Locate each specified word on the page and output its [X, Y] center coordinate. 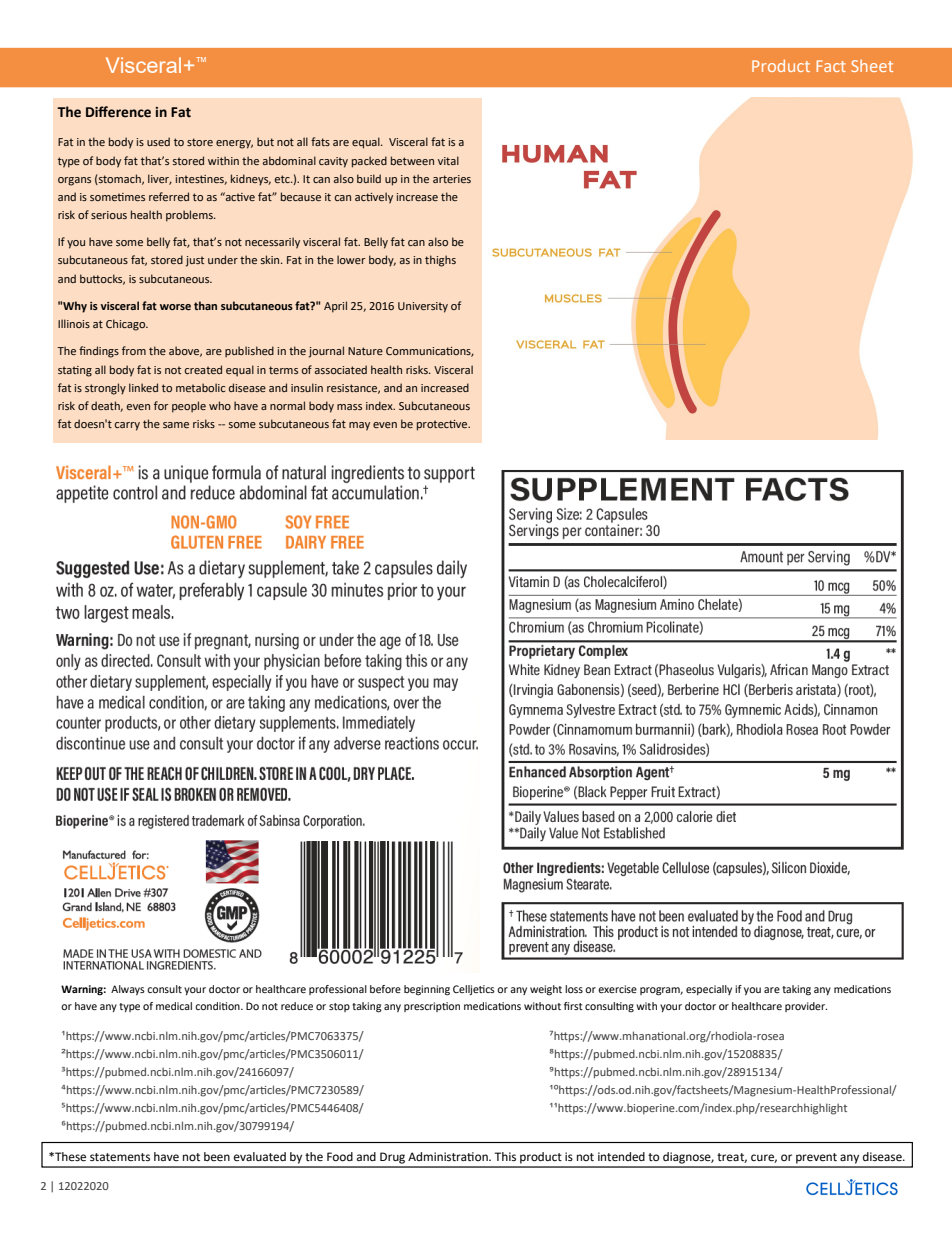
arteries [452, 179]
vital [448, 160]
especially [709, 990]
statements [120, 1157]
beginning [427, 990]
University [423, 307]
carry [127, 426]
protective [443, 425]
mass [349, 407]
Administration [449, 1156]
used [158, 141]
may [359, 426]
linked [143, 387]
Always [128, 990]
